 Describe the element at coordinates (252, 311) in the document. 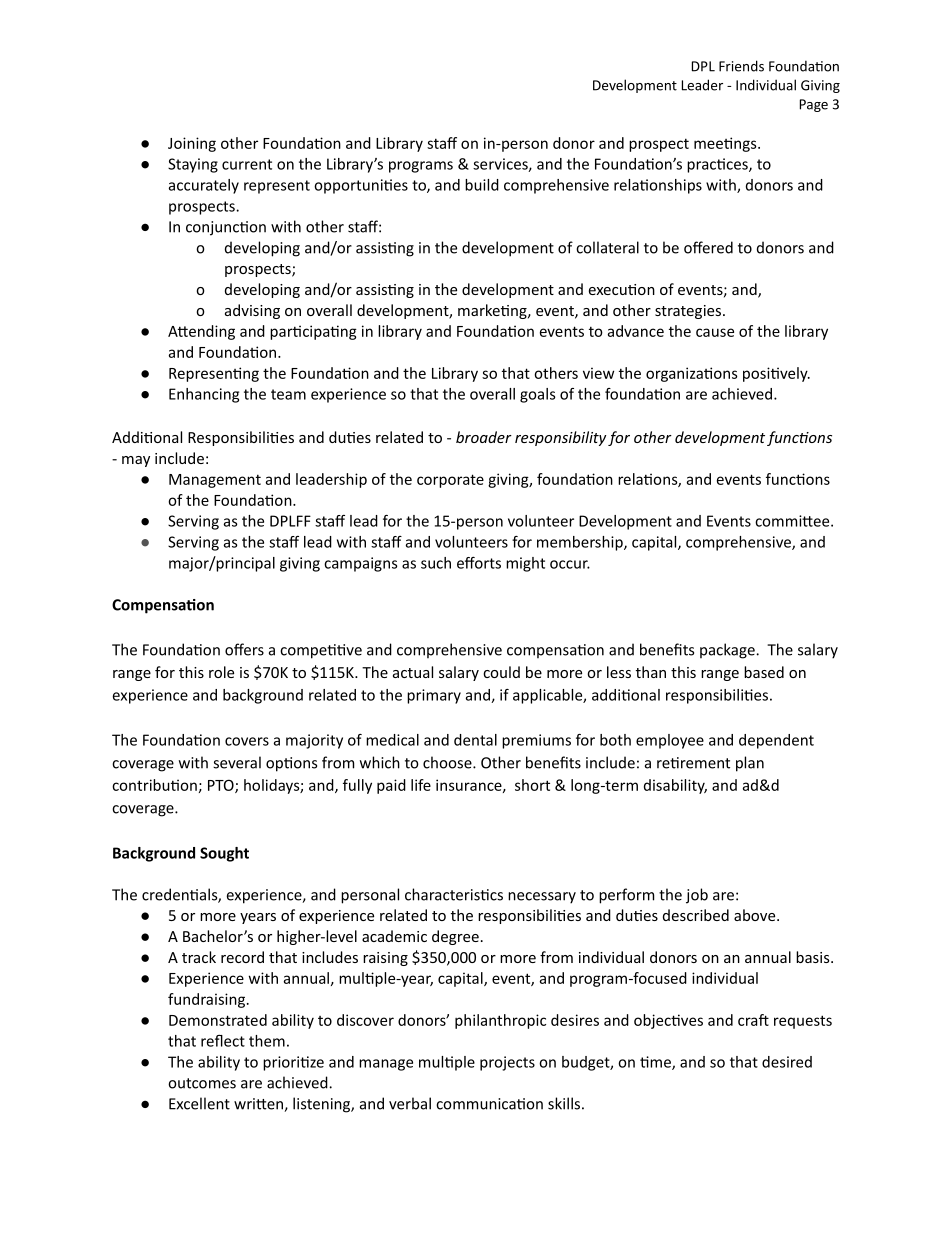

I see `advising` at that location.
